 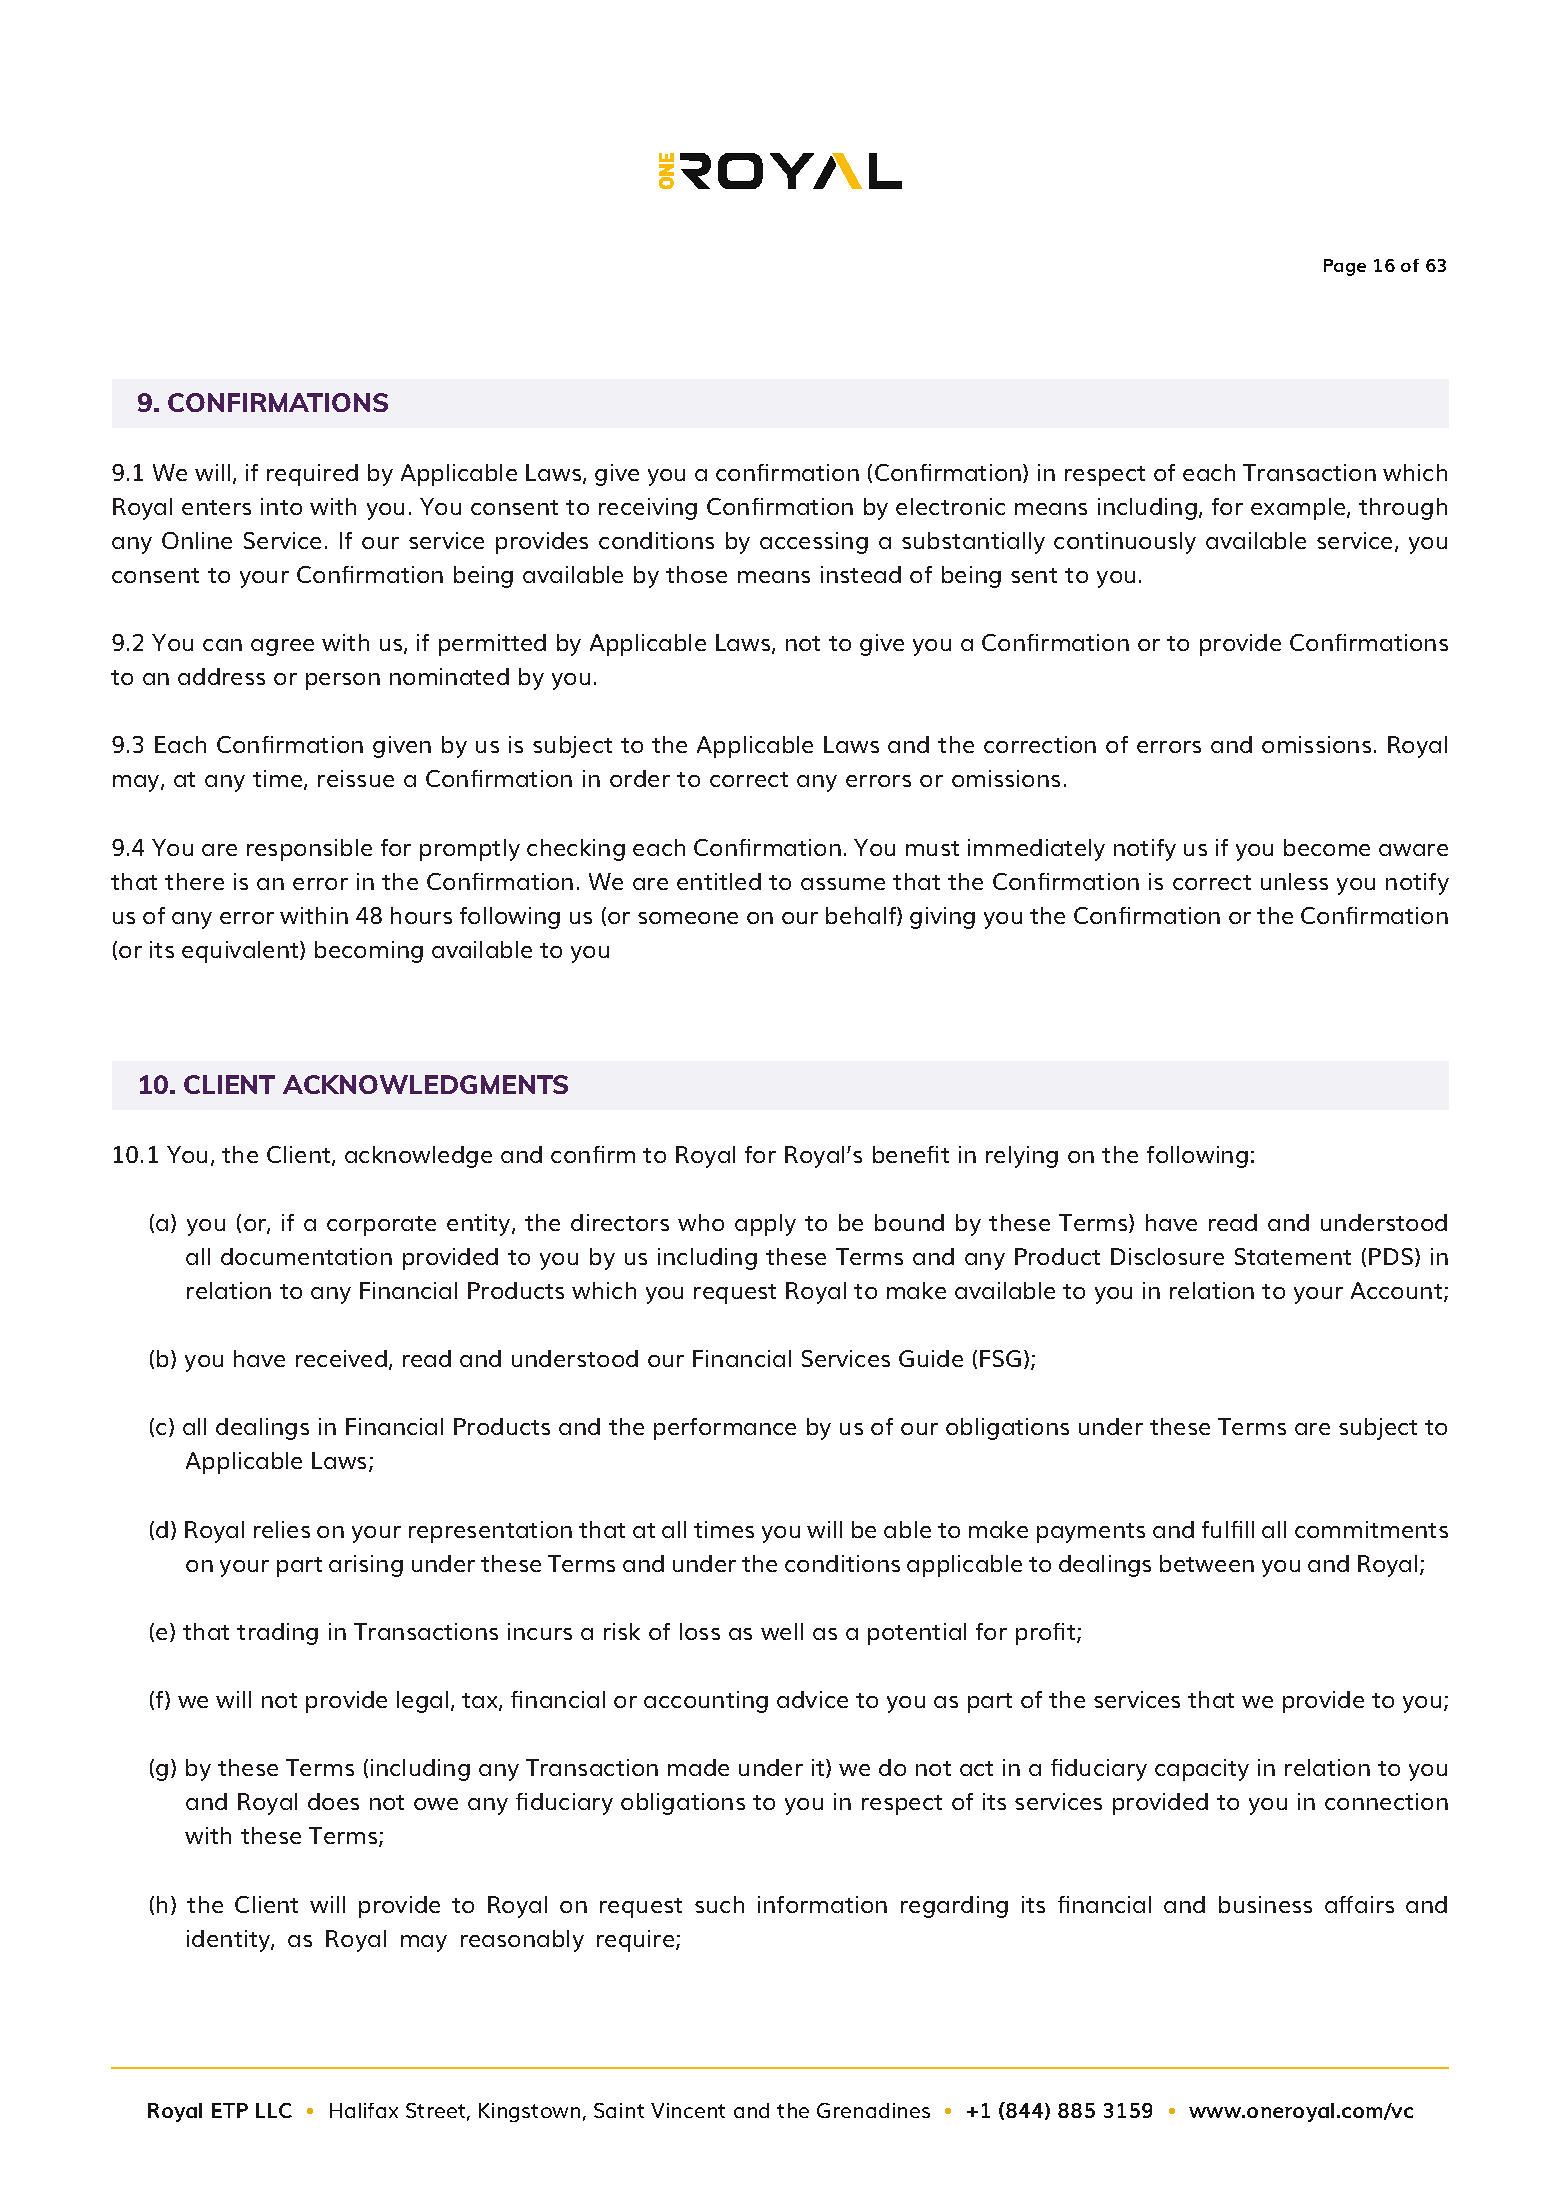 What do you see at coordinates (950, 506) in the screenshot?
I see `electronic` at bounding box center [950, 506].
